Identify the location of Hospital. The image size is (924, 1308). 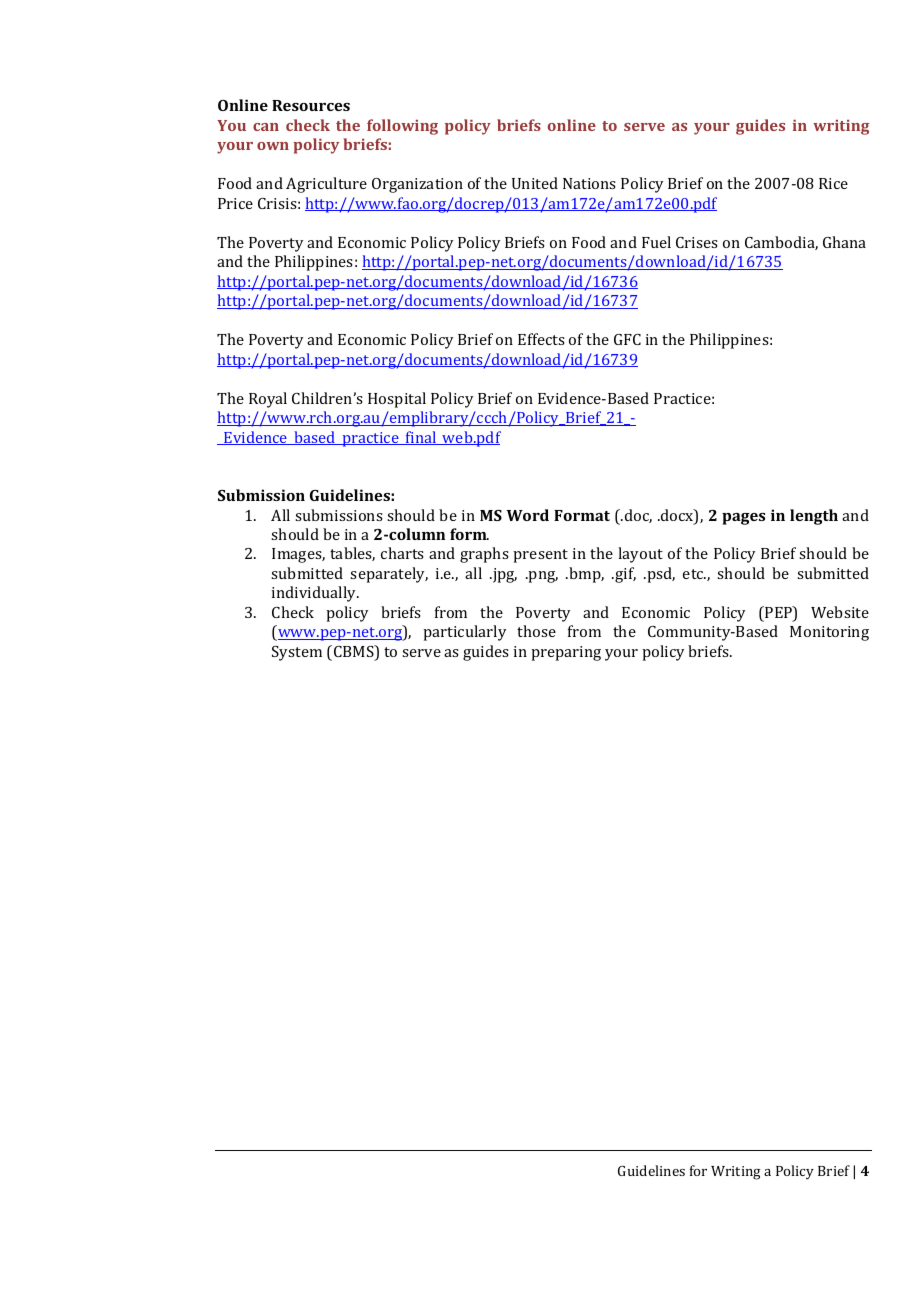
(397, 400).
